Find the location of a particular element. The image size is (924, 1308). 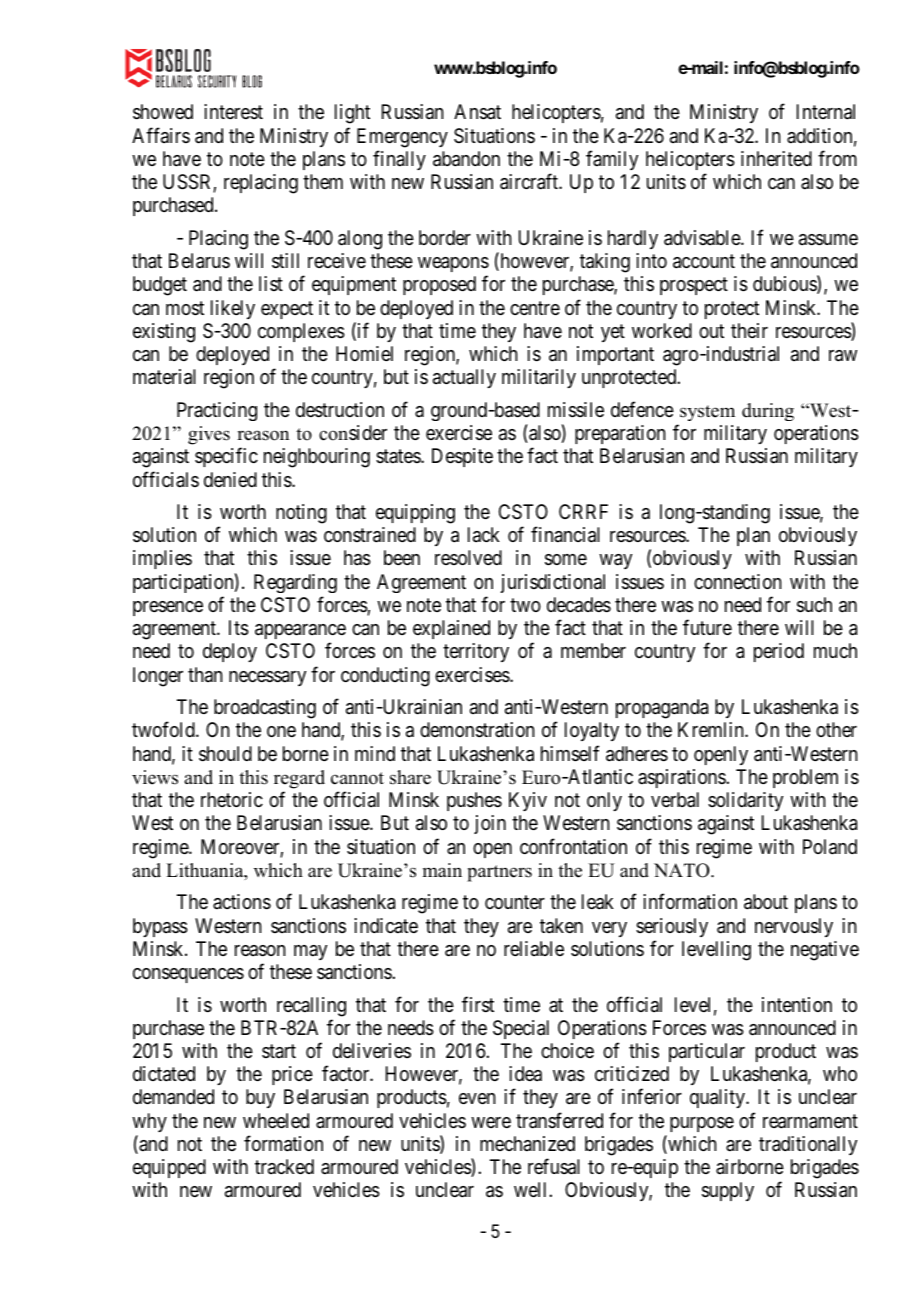

mechanized is located at coordinates (527, 1143).
